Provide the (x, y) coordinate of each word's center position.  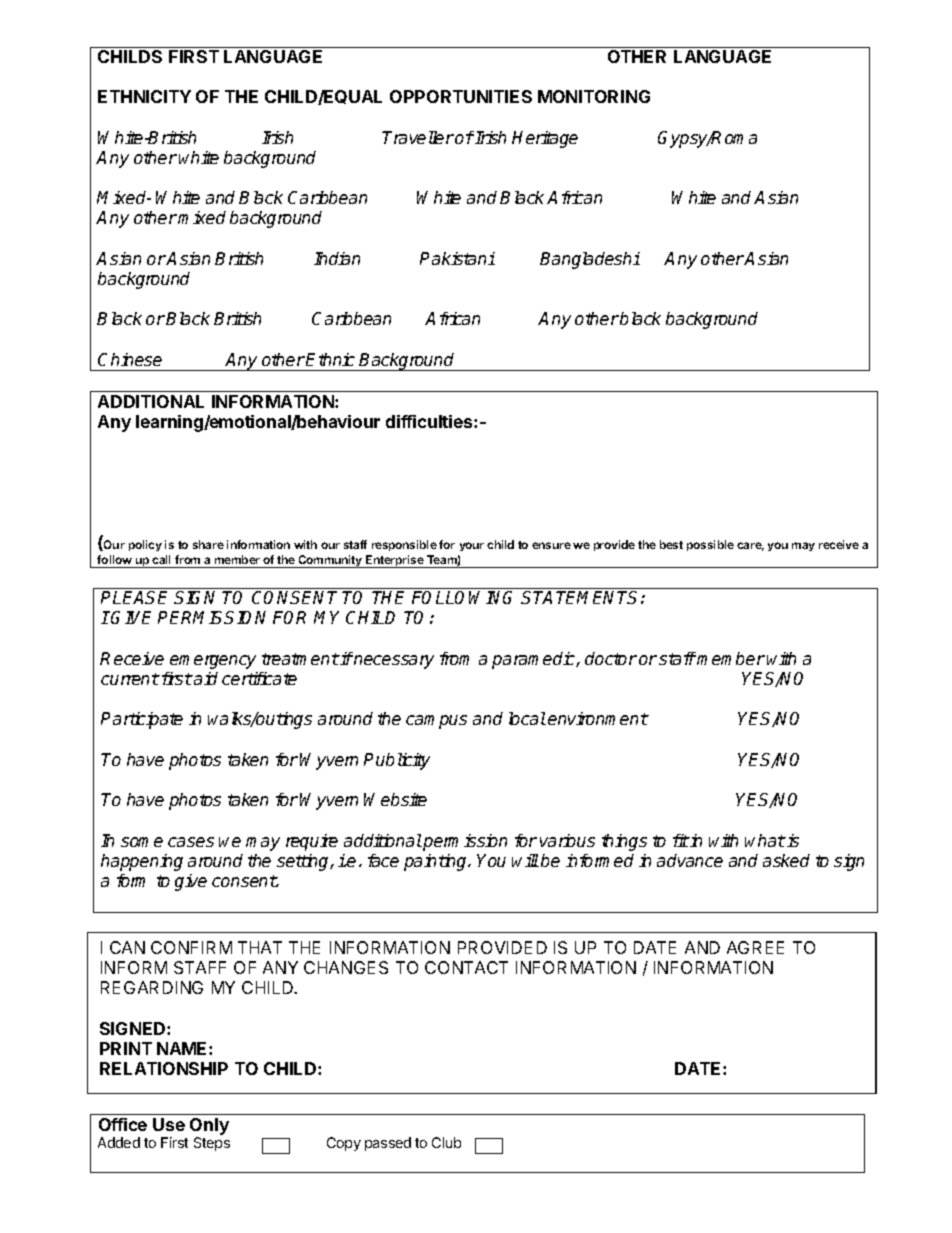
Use (169, 1124)
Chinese (130, 359)
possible (710, 545)
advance (690, 860)
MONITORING (594, 96)
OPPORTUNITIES (461, 96)
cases (191, 842)
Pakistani (457, 258)
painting (436, 862)
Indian (337, 258)
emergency (213, 662)
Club (446, 1142)
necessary (393, 662)
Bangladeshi (590, 260)
